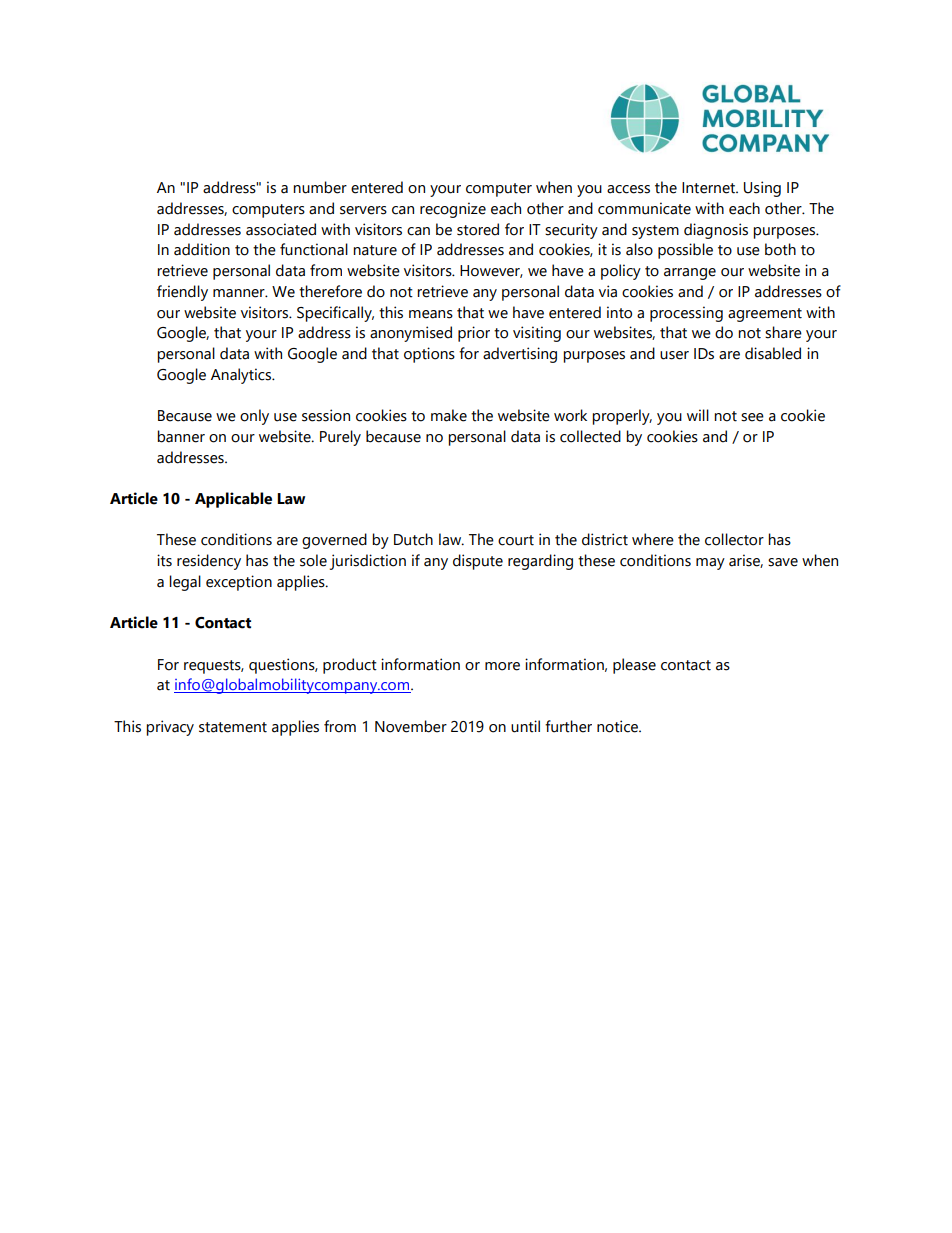 The height and width of the image is (1233, 952). I want to click on residency, so click(209, 562).
